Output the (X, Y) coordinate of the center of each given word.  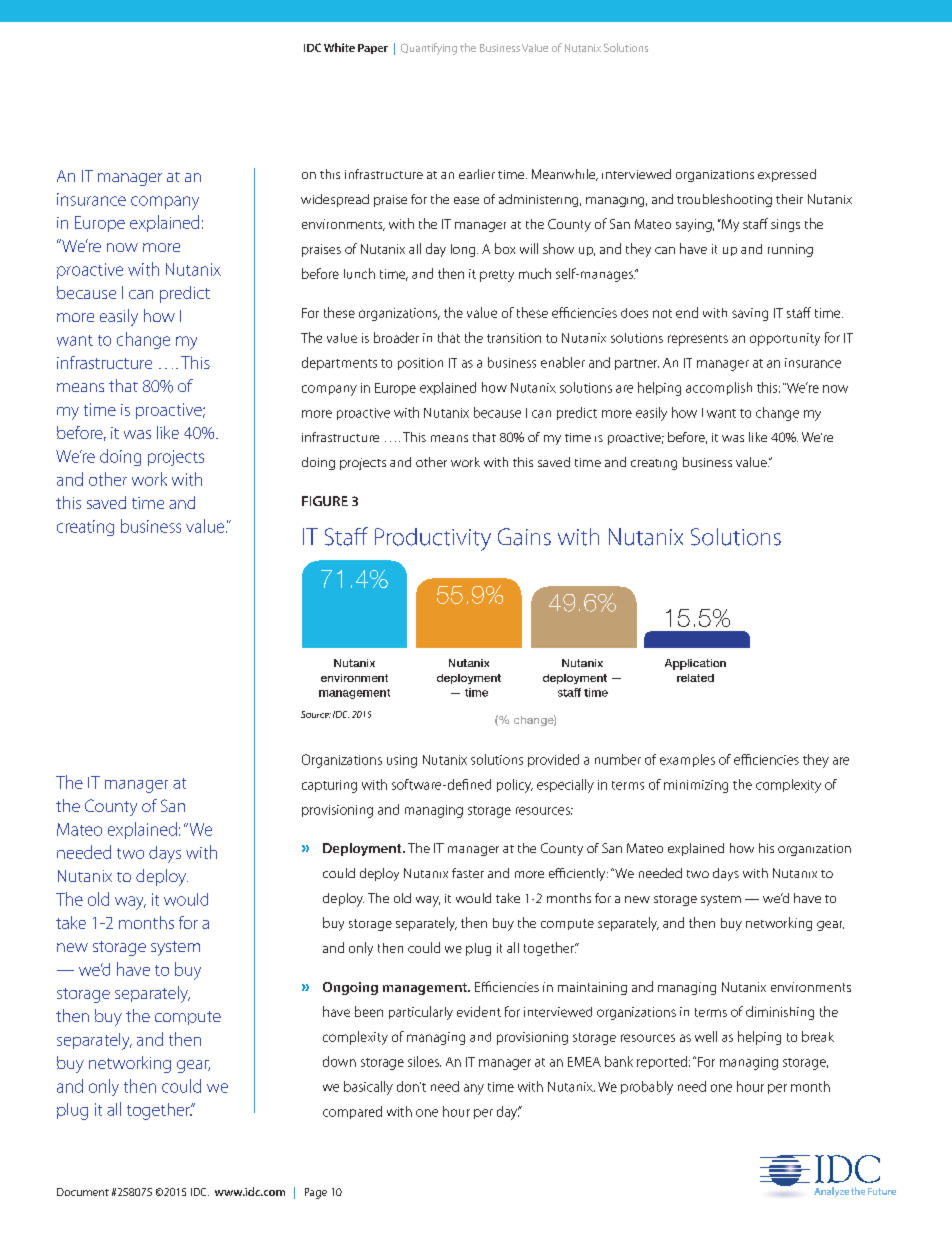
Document (83, 1192)
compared (352, 1112)
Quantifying (429, 49)
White (339, 47)
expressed (787, 175)
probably (647, 1088)
